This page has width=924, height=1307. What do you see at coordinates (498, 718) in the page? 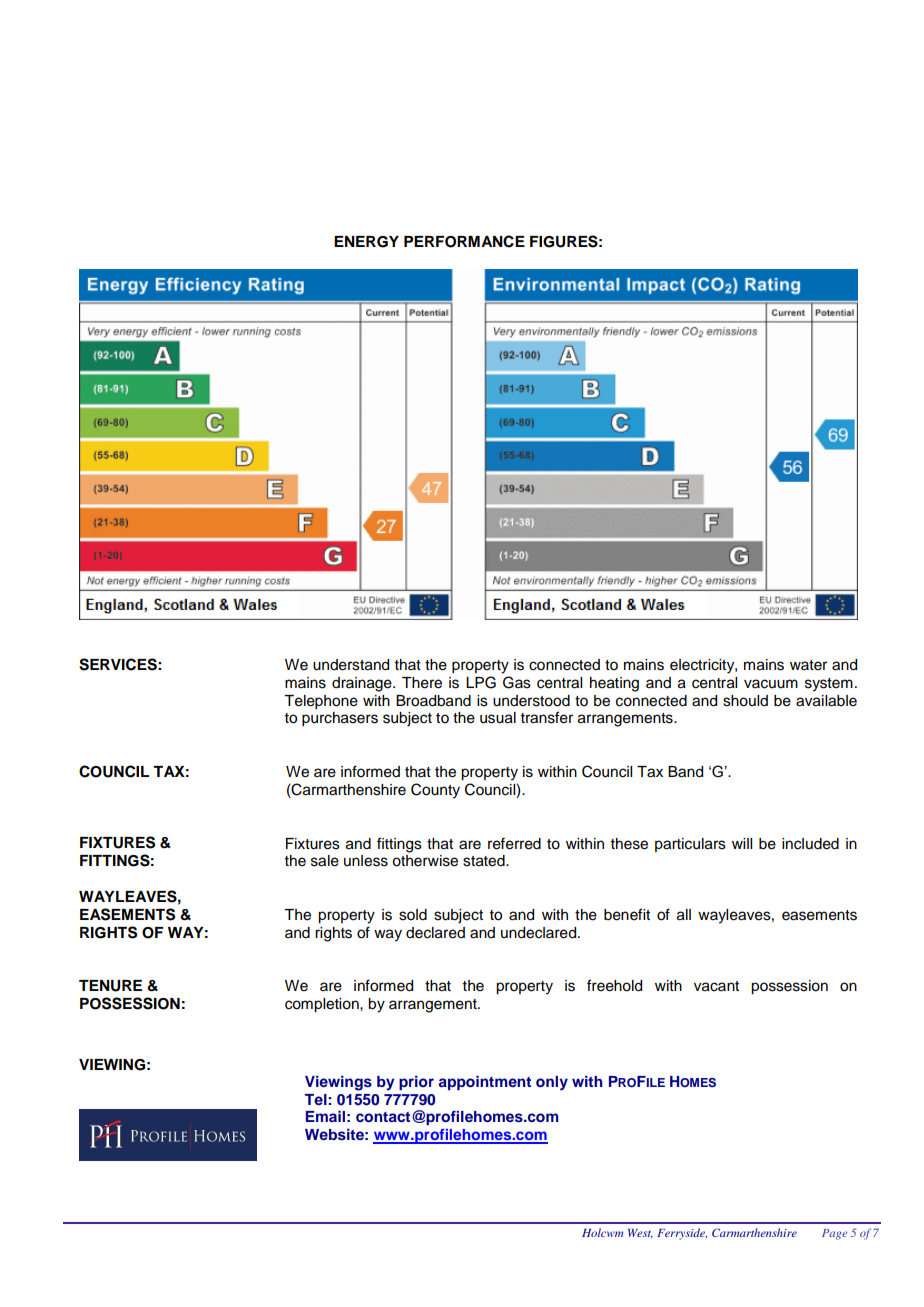
I see `usual` at bounding box center [498, 718].
